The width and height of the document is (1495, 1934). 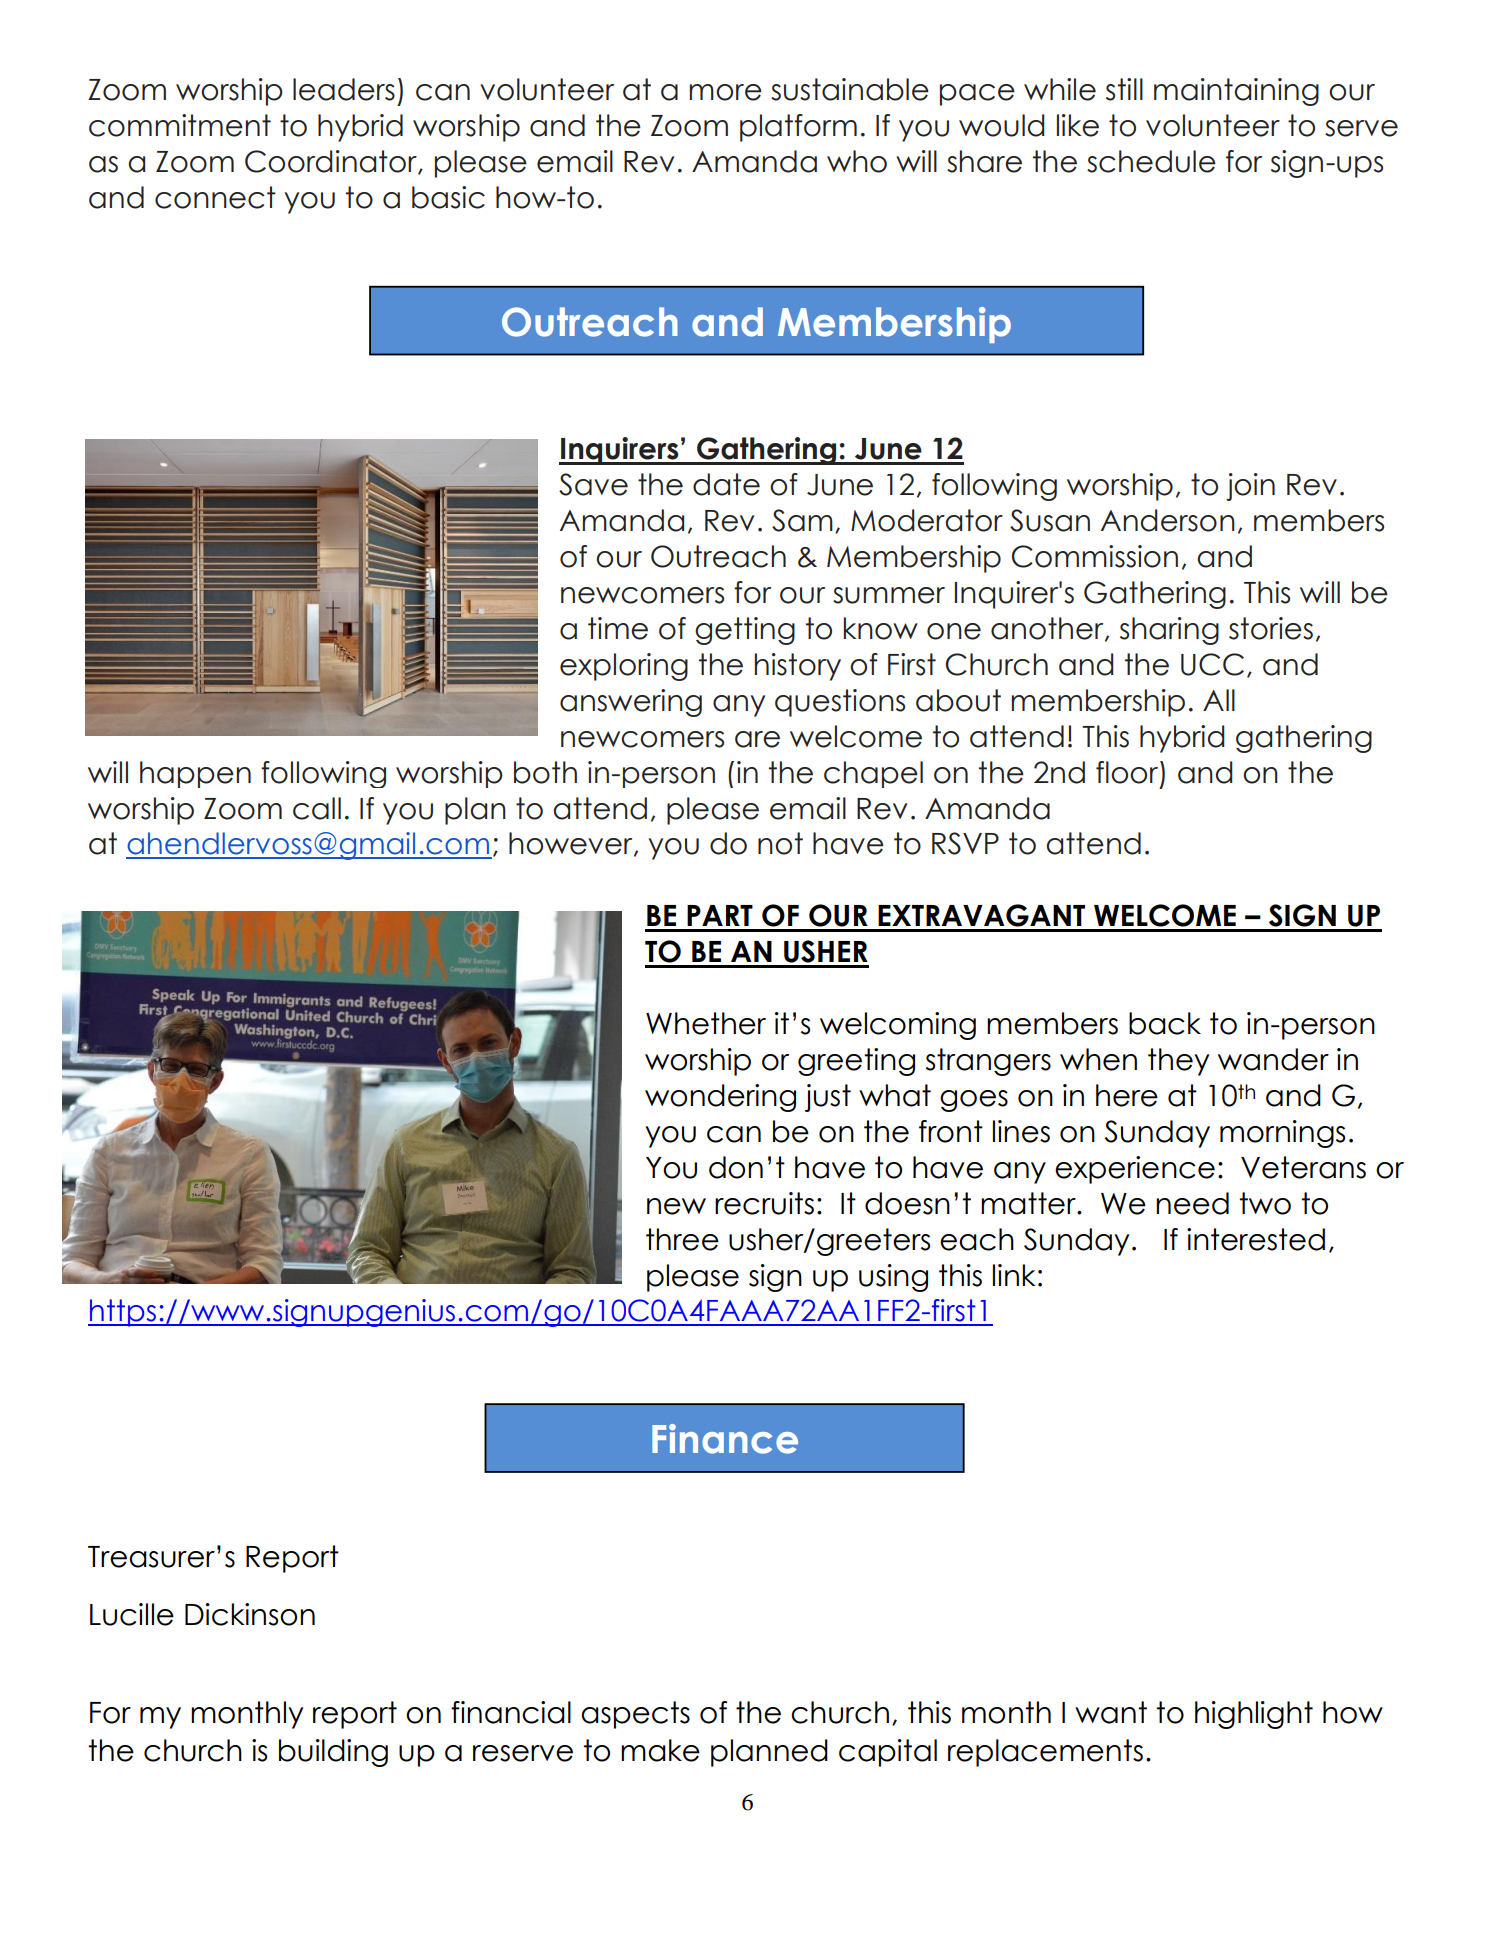 I want to click on recruits, so click(x=764, y=1203).
